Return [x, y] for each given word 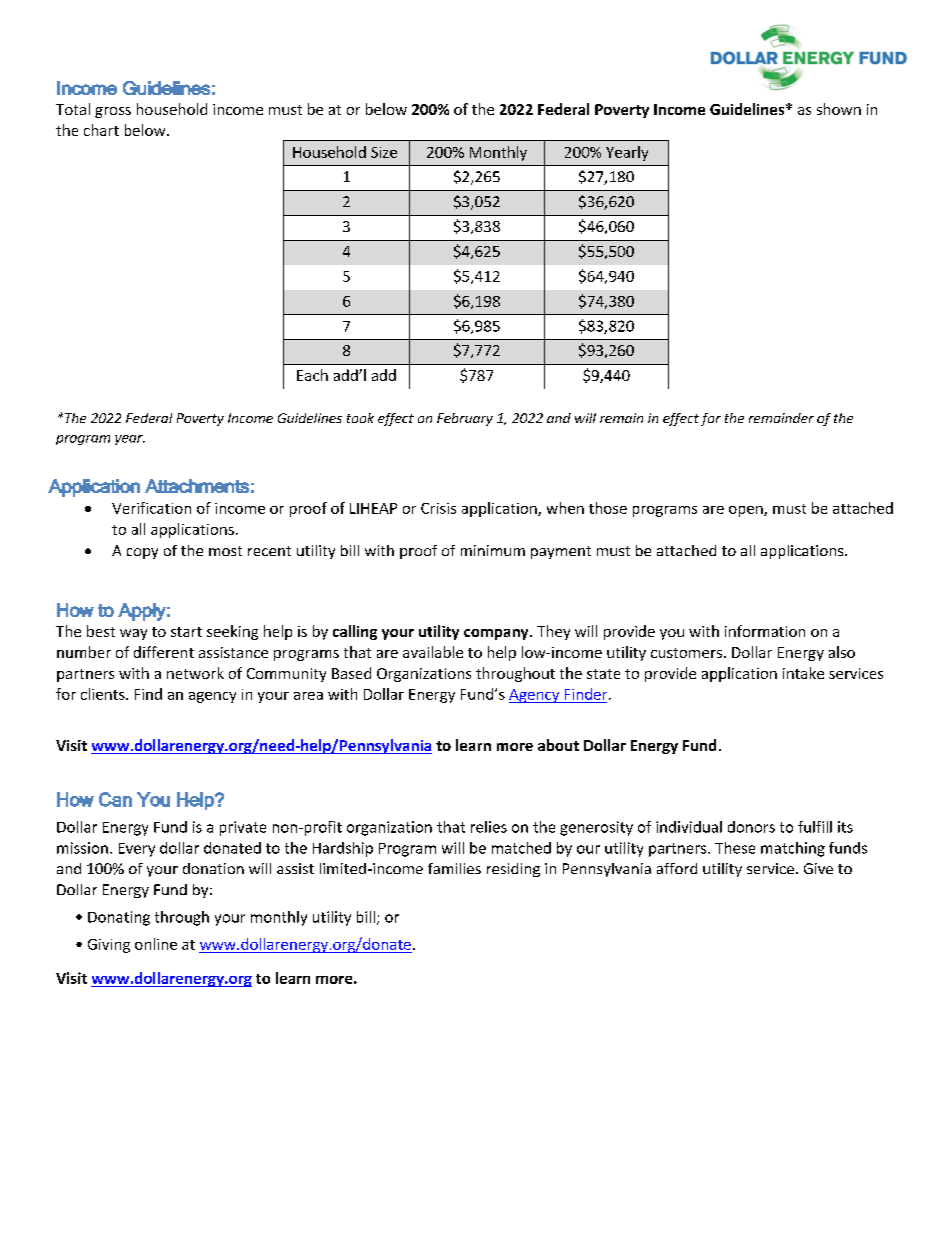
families [454, 868]
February [465, 419]
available [433, 652]
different [164, 652]
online [156, 944]
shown [839, 109]
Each [312, 375]
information [765, 631]
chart [101, 130]
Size [384, 152]
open [747, 511]
